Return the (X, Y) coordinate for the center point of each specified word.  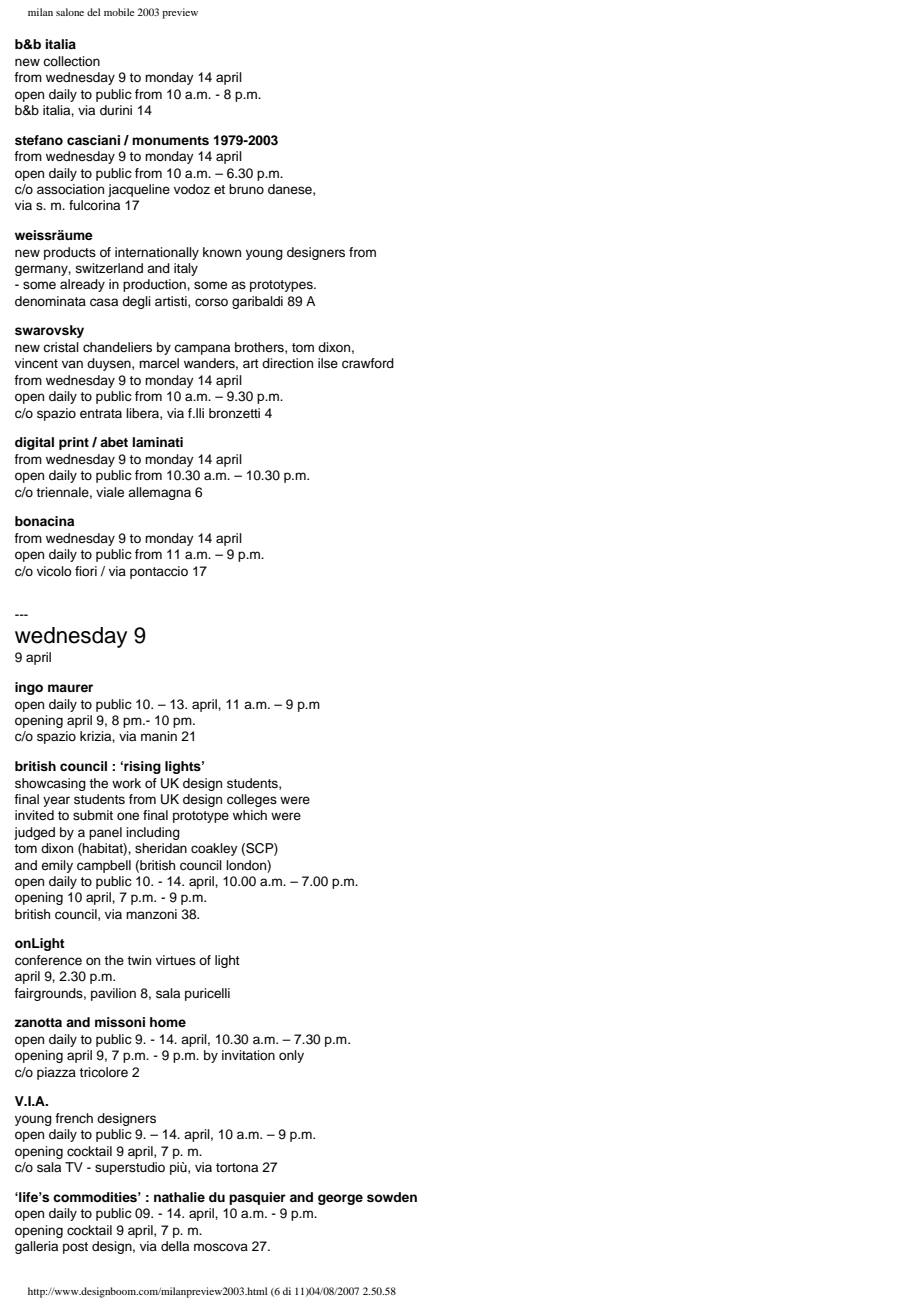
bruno (246, 189)
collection (71, 61)
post (75, 1248)
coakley (214, 849)
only (291, 1056)
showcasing (50, 784)
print (74, 443)
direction (287, 363)
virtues (176, 960)
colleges (252, 800)
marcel (159, 363)
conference (48, 960)
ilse (328, 363)
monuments (170, 141)
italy (186, 269)
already (82, 285)
